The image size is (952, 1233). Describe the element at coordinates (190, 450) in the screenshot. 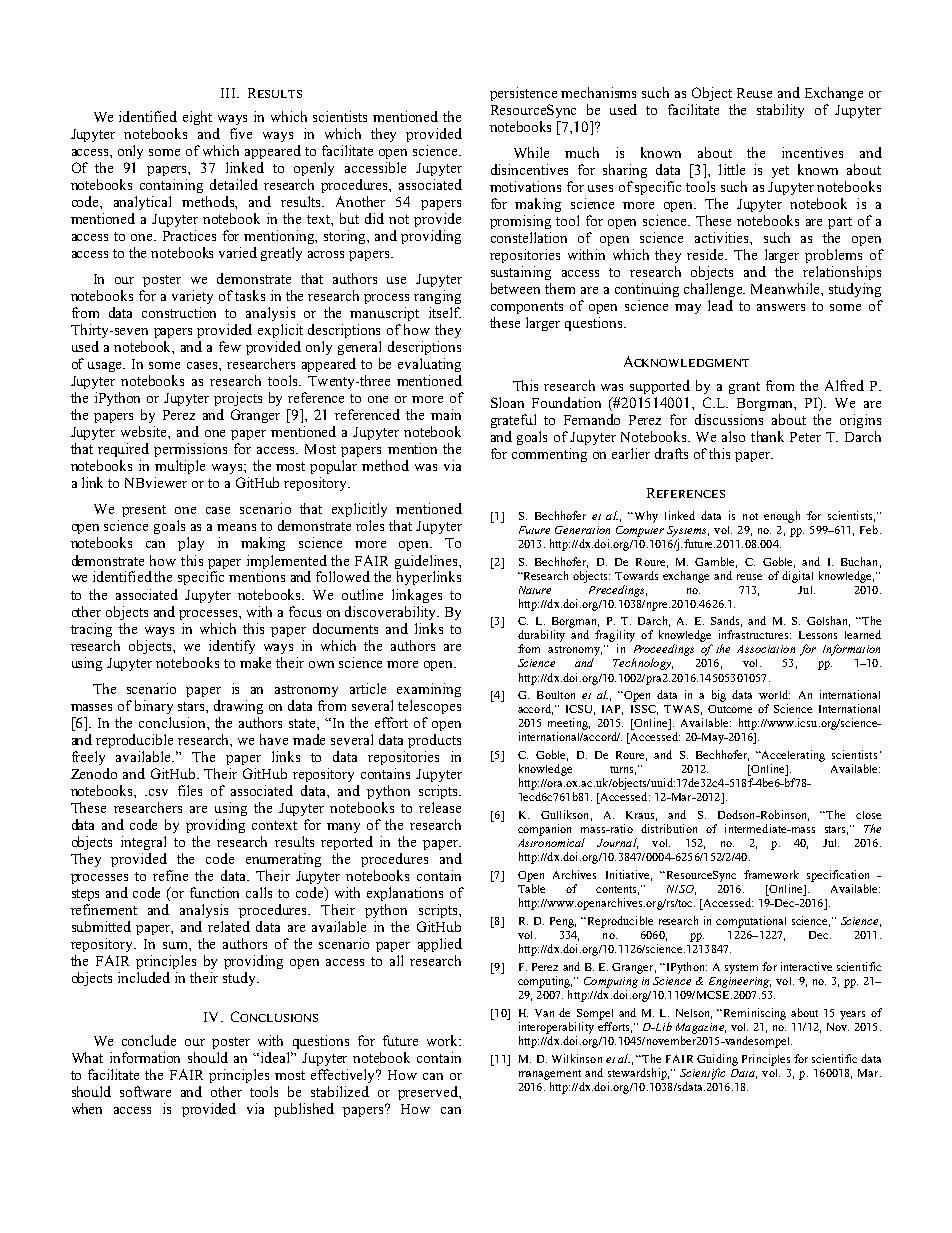

I see `permissions` at that location.
